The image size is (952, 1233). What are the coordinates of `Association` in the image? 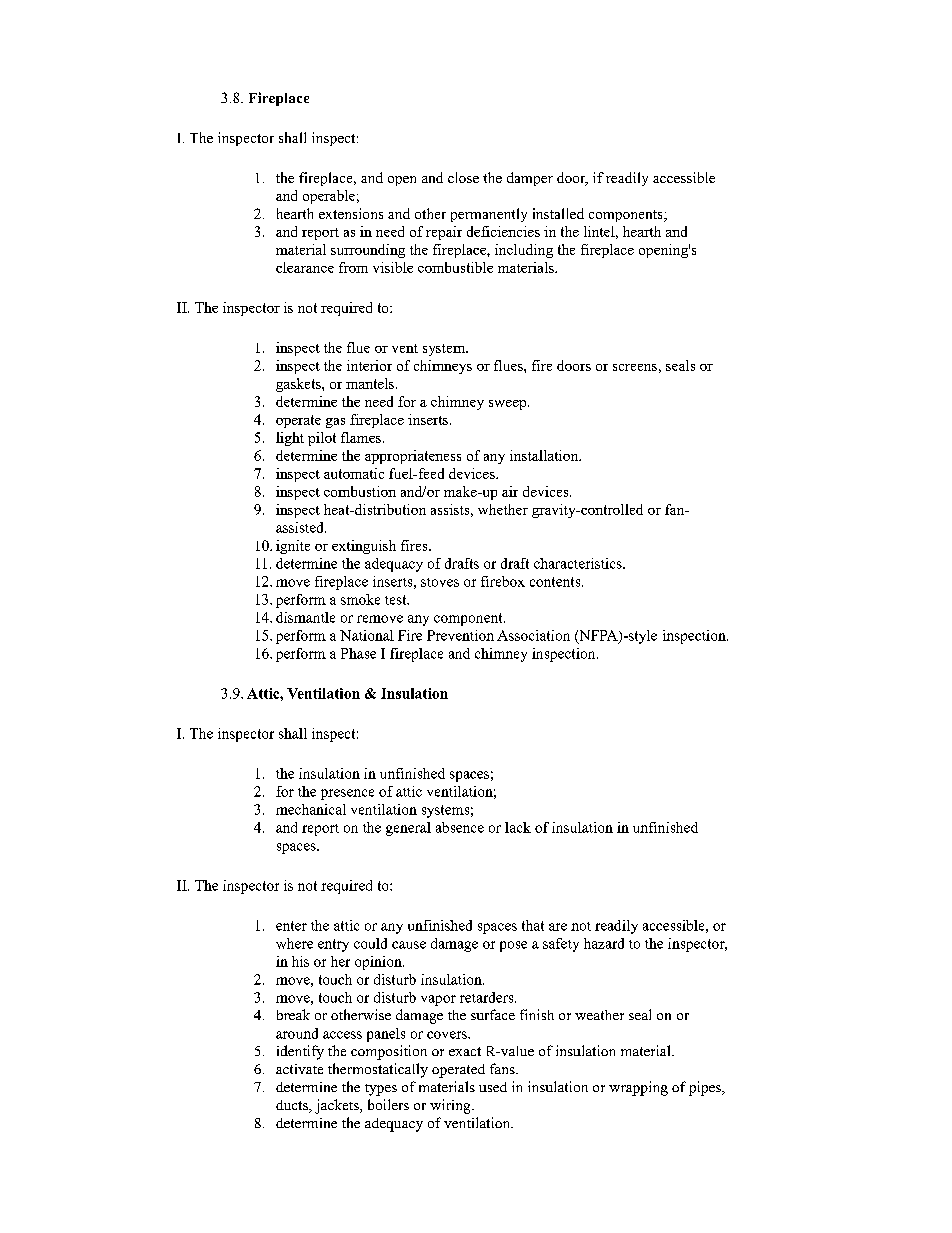 It's located at (533, 635).
